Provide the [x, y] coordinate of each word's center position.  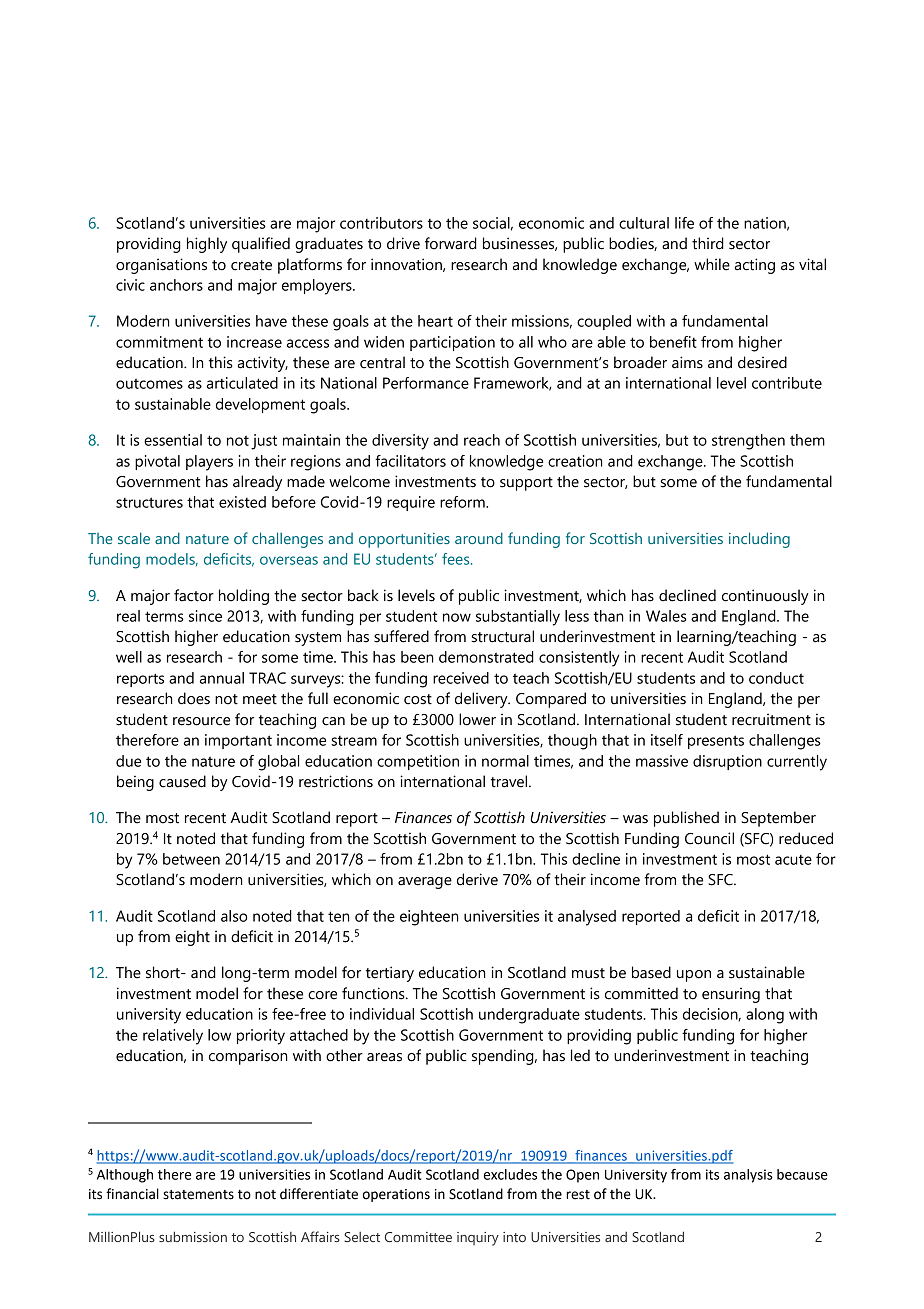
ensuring [731, 995]
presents [716, 742]
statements [198, 1195]
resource [201, 721]
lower [477, 719]
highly [207, 245]
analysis [748, 1176]
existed [242, 502]
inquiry [478, 1239]
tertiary [390, 974]
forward [451, 243]
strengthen [748, 442]
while [712, 264]
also [234, 916]
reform [463, 502]
